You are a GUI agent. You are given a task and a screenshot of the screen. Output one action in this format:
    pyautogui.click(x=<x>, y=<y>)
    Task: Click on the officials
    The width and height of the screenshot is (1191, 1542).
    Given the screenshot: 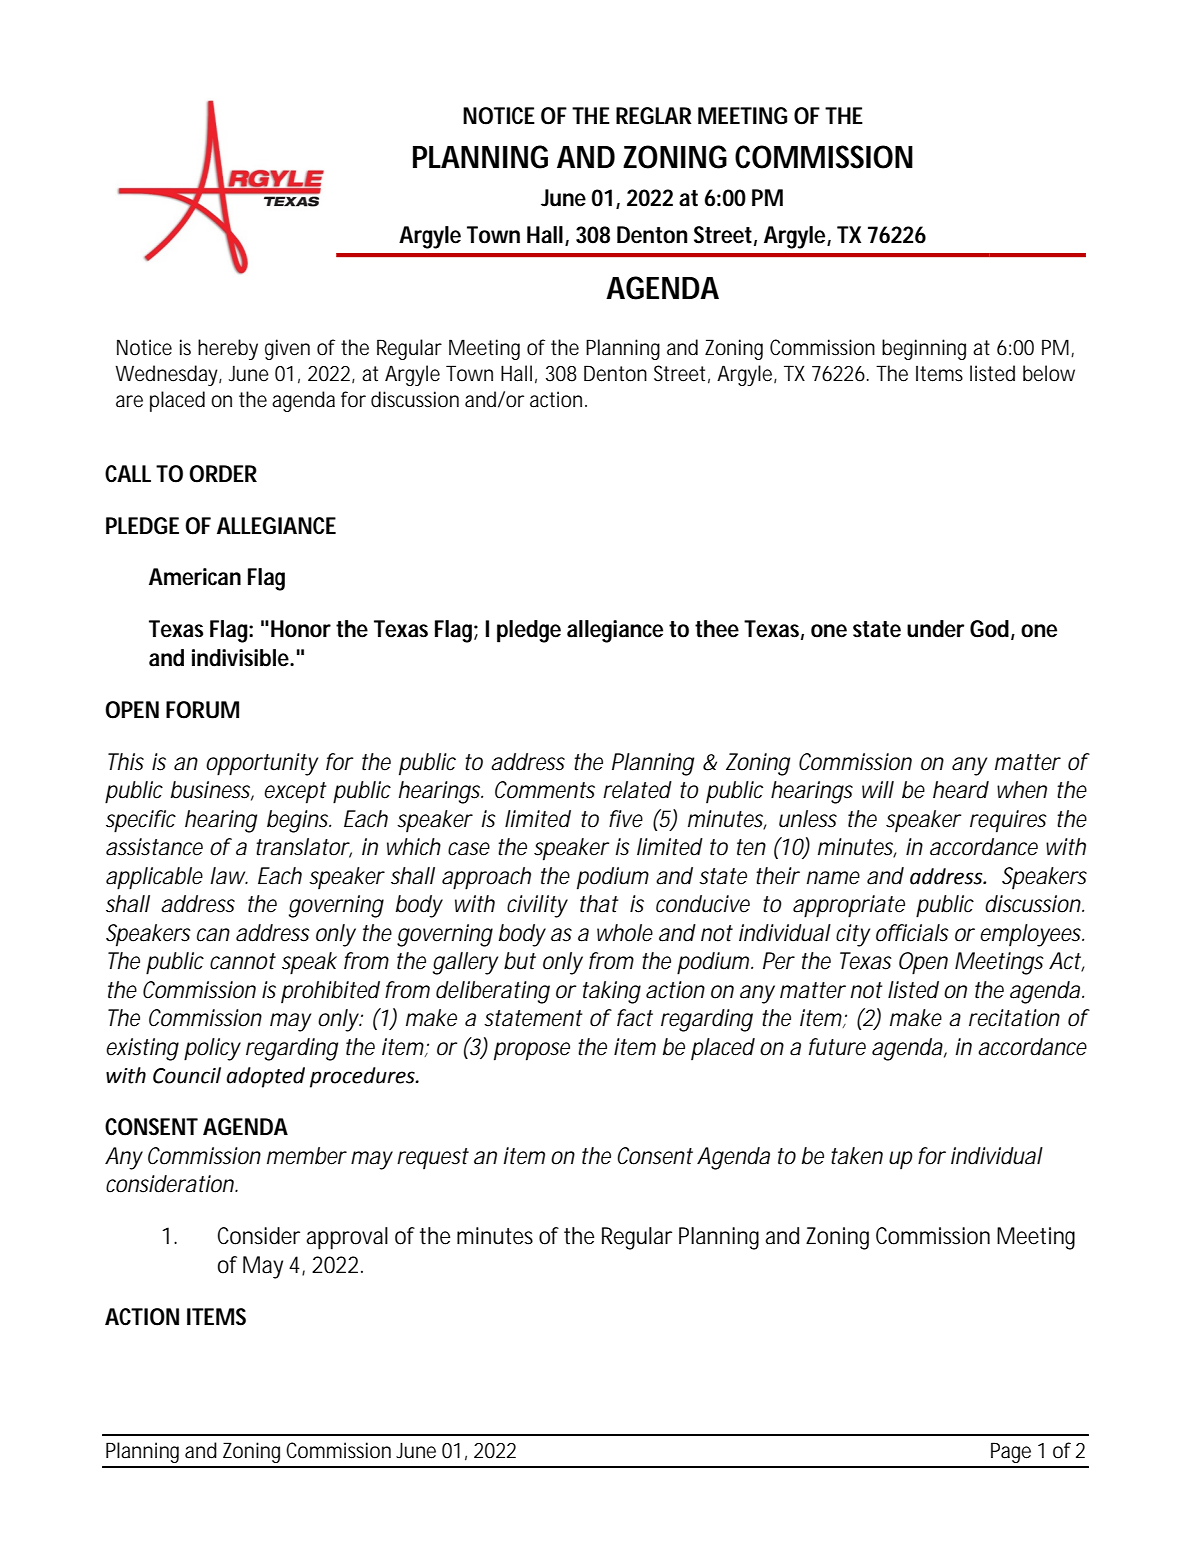 What is the action you would take?
    pyautogui.click(x=912, y=933)
